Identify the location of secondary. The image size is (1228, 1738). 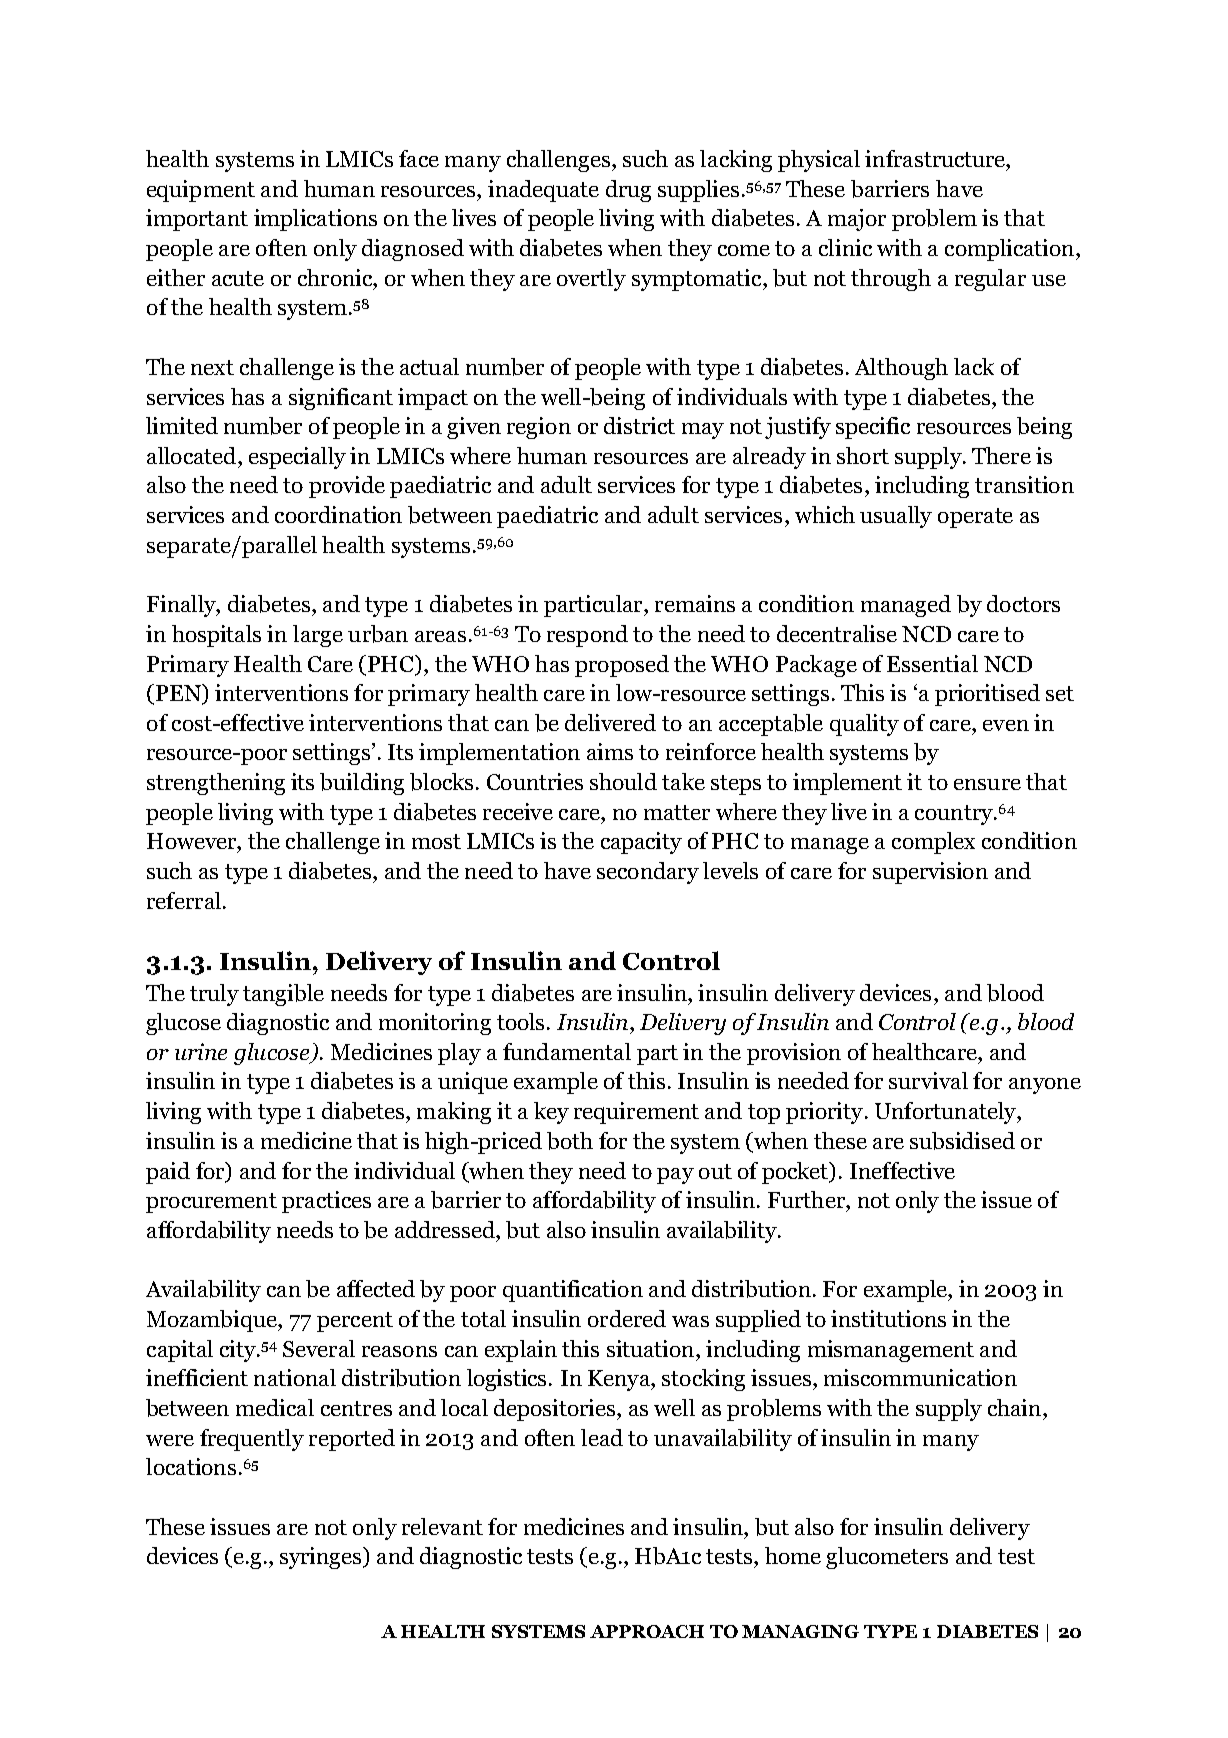
(648, 873).
